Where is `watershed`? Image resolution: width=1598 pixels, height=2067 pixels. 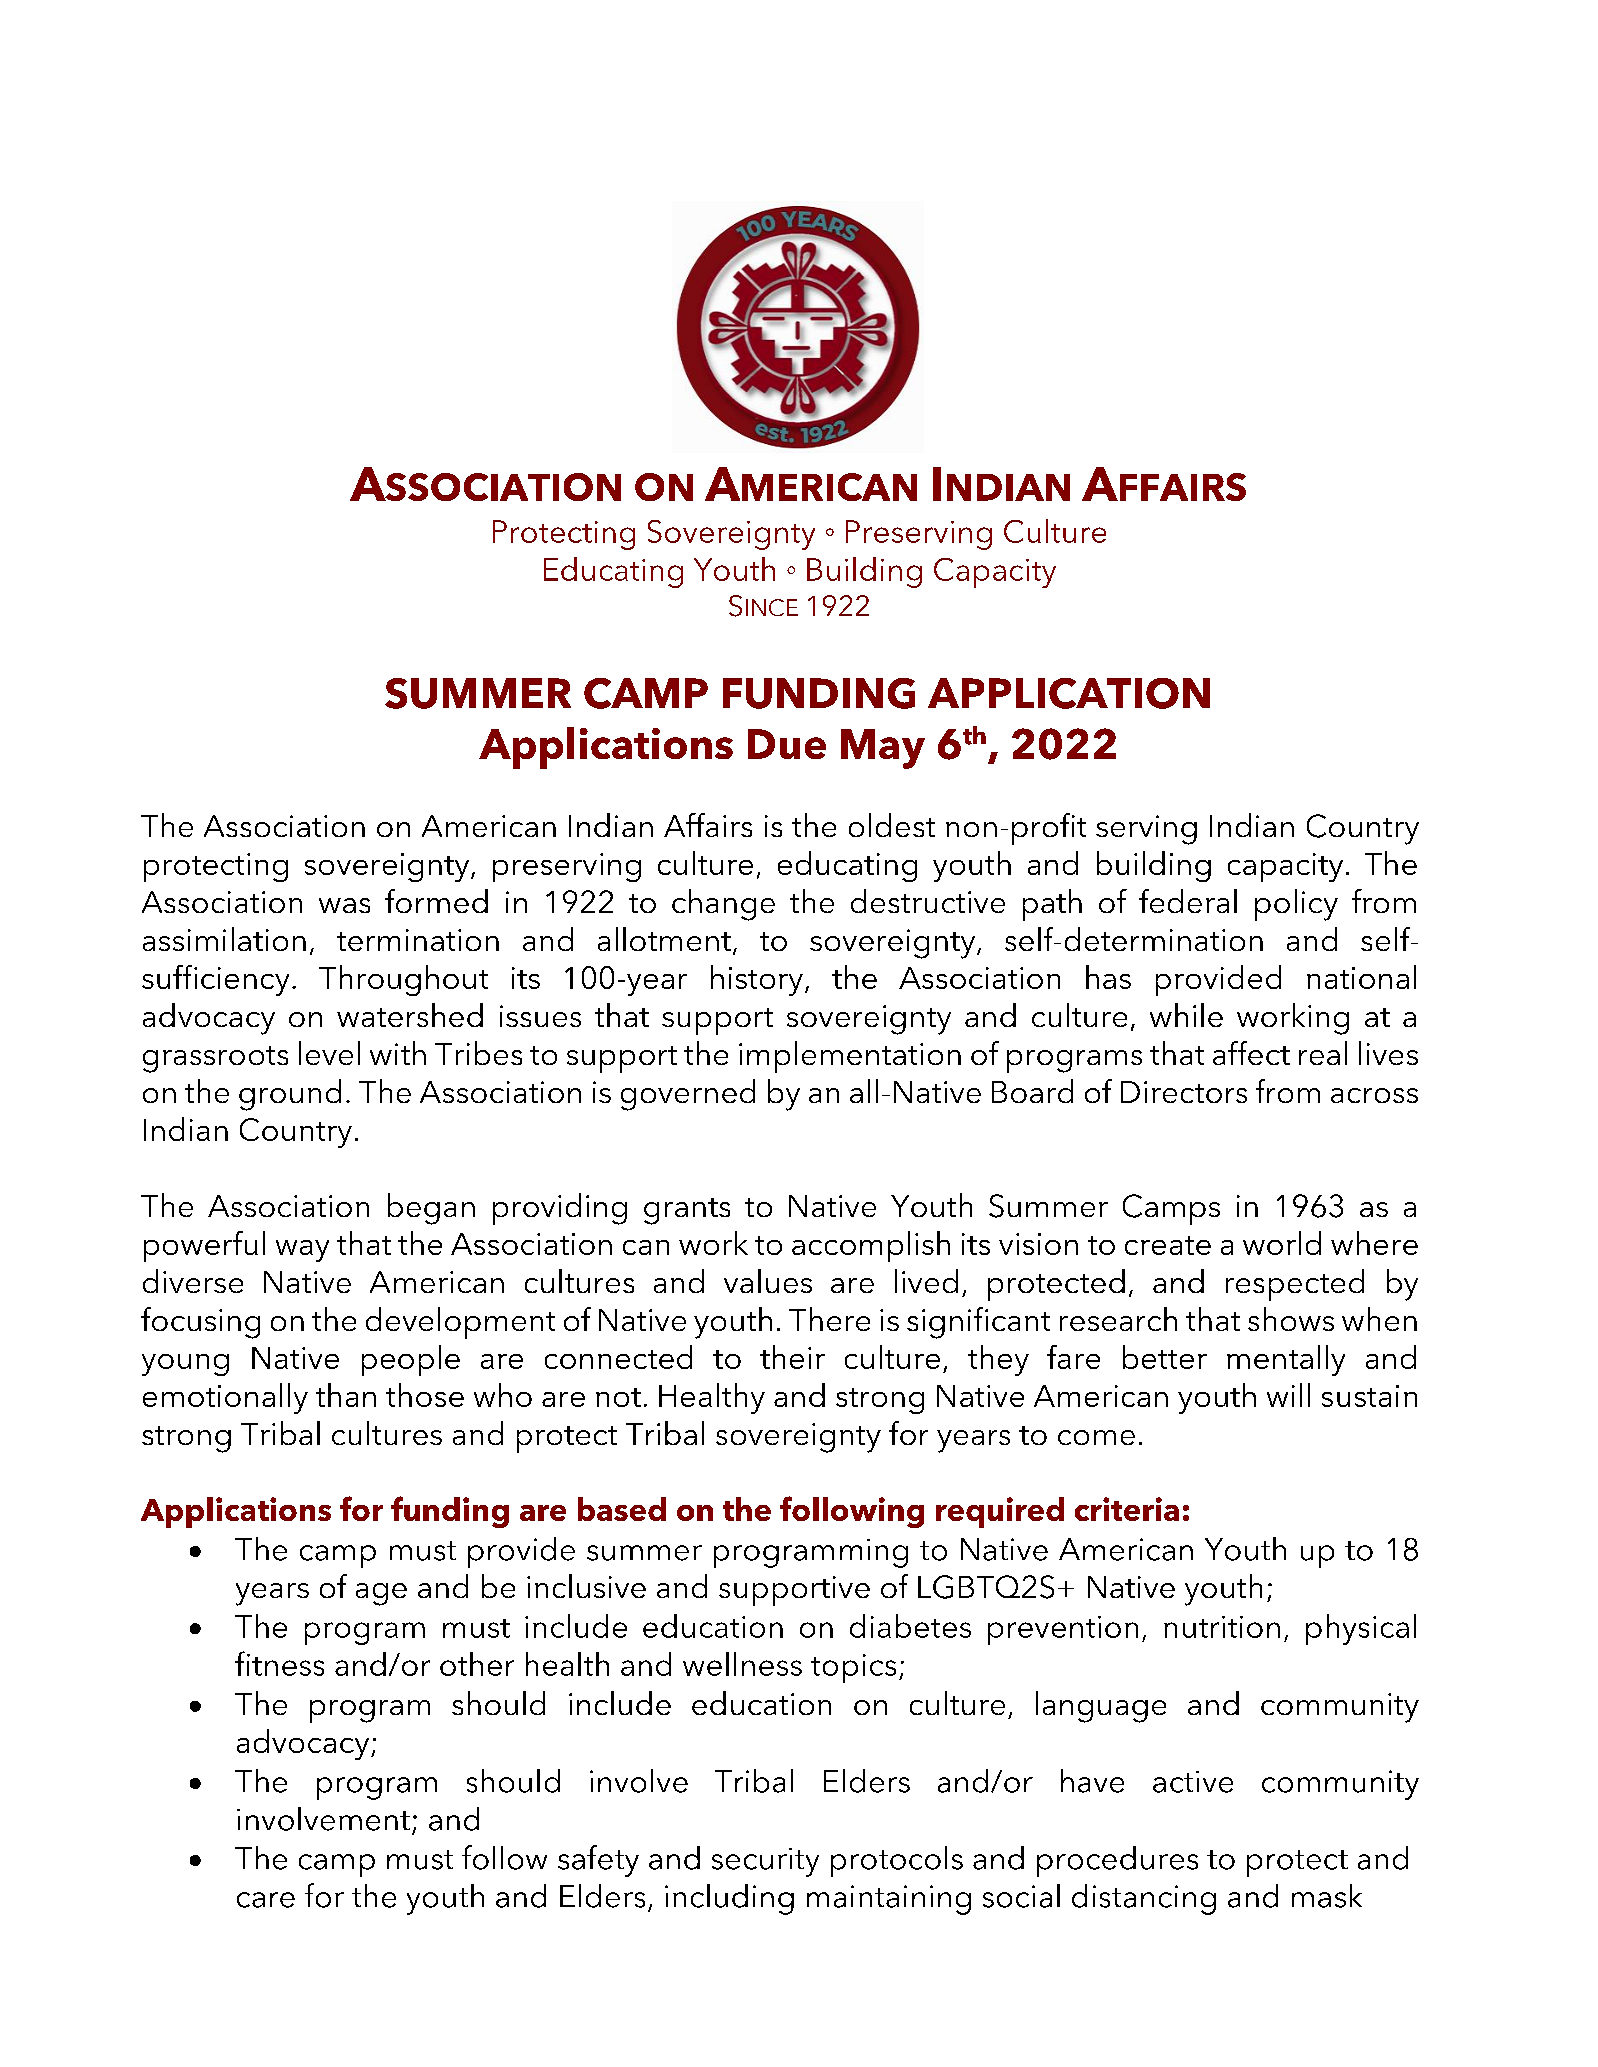 watershed is located at coordinates (410, 1015).
